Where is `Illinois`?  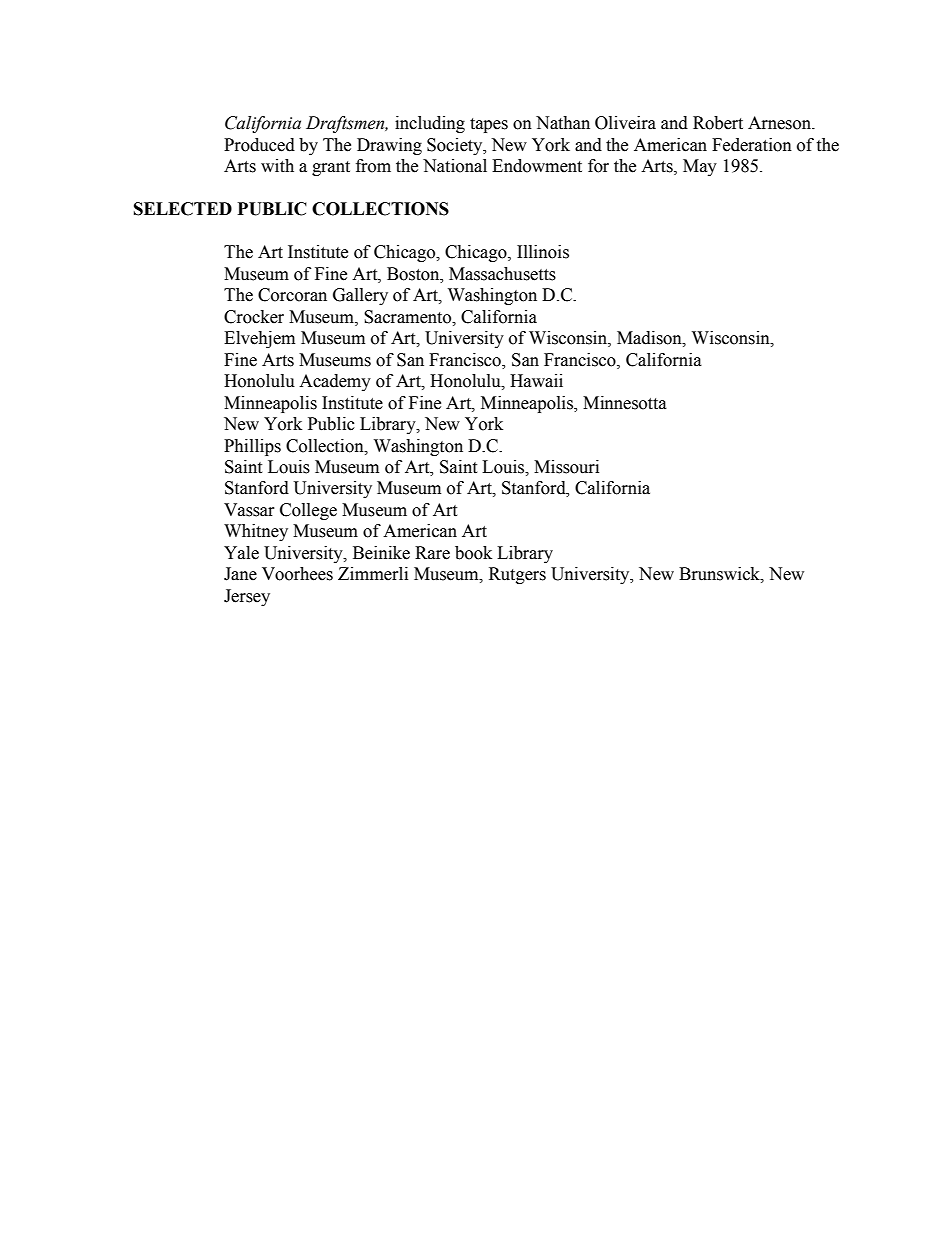
Illinois is located at coordinates (543, 252).
